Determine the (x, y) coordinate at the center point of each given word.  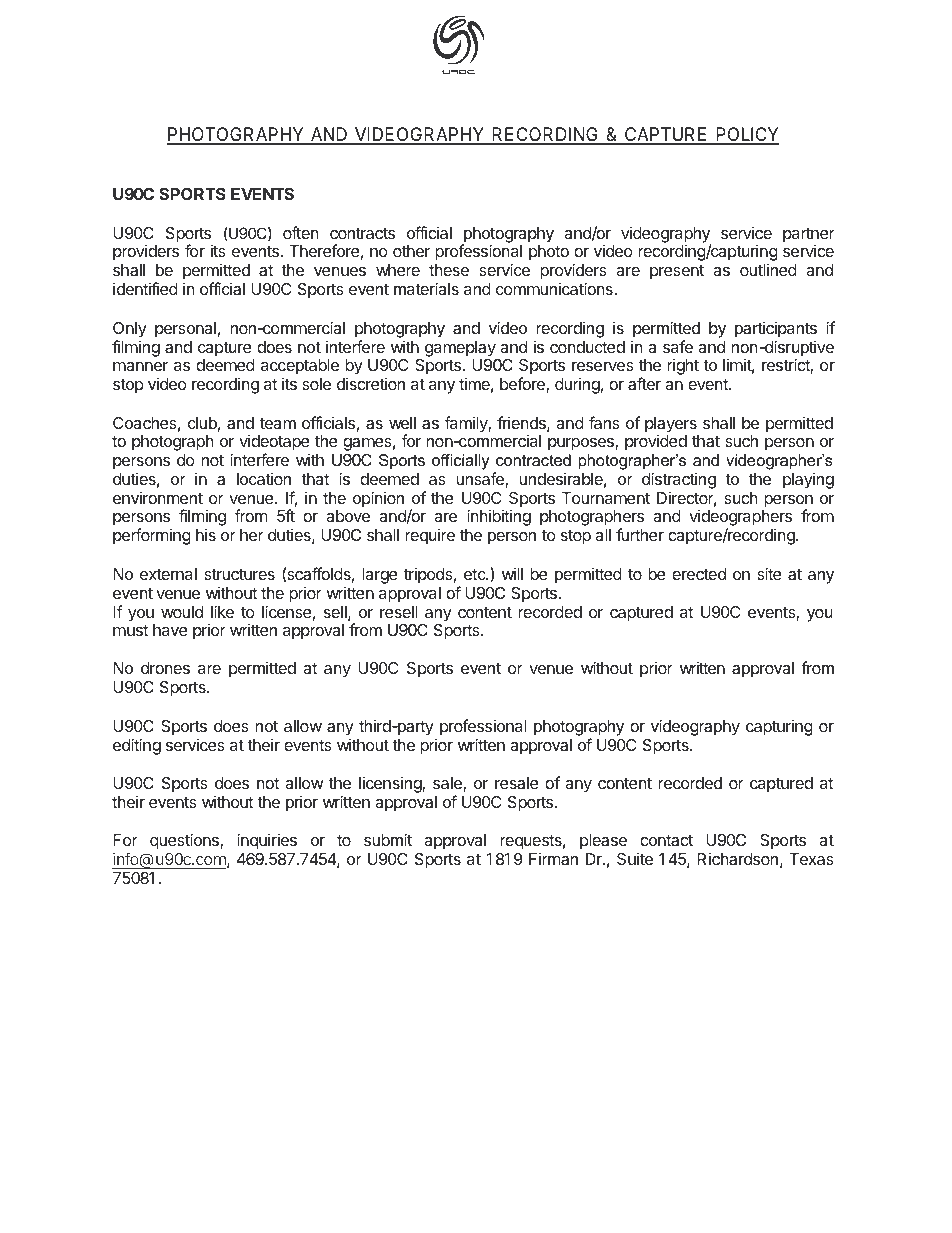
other (411, 251)
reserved (488, 1180)
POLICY (746, 135)
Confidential (214, 1180)
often (301, 232)
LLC (724, 1180)
